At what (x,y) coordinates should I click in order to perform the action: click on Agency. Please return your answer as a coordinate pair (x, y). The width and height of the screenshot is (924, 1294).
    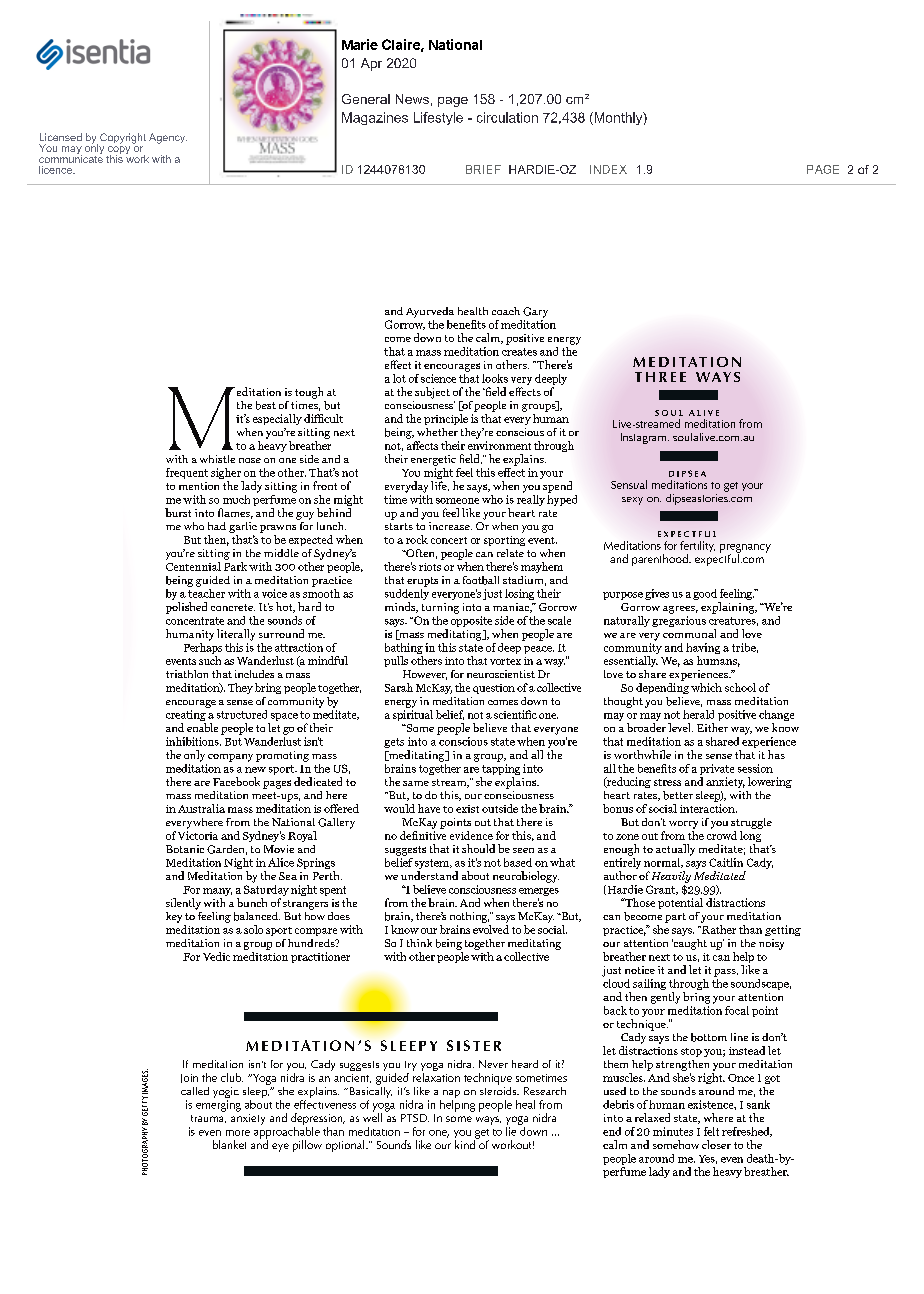
    Looking at the image, I should click on (168, 138).
